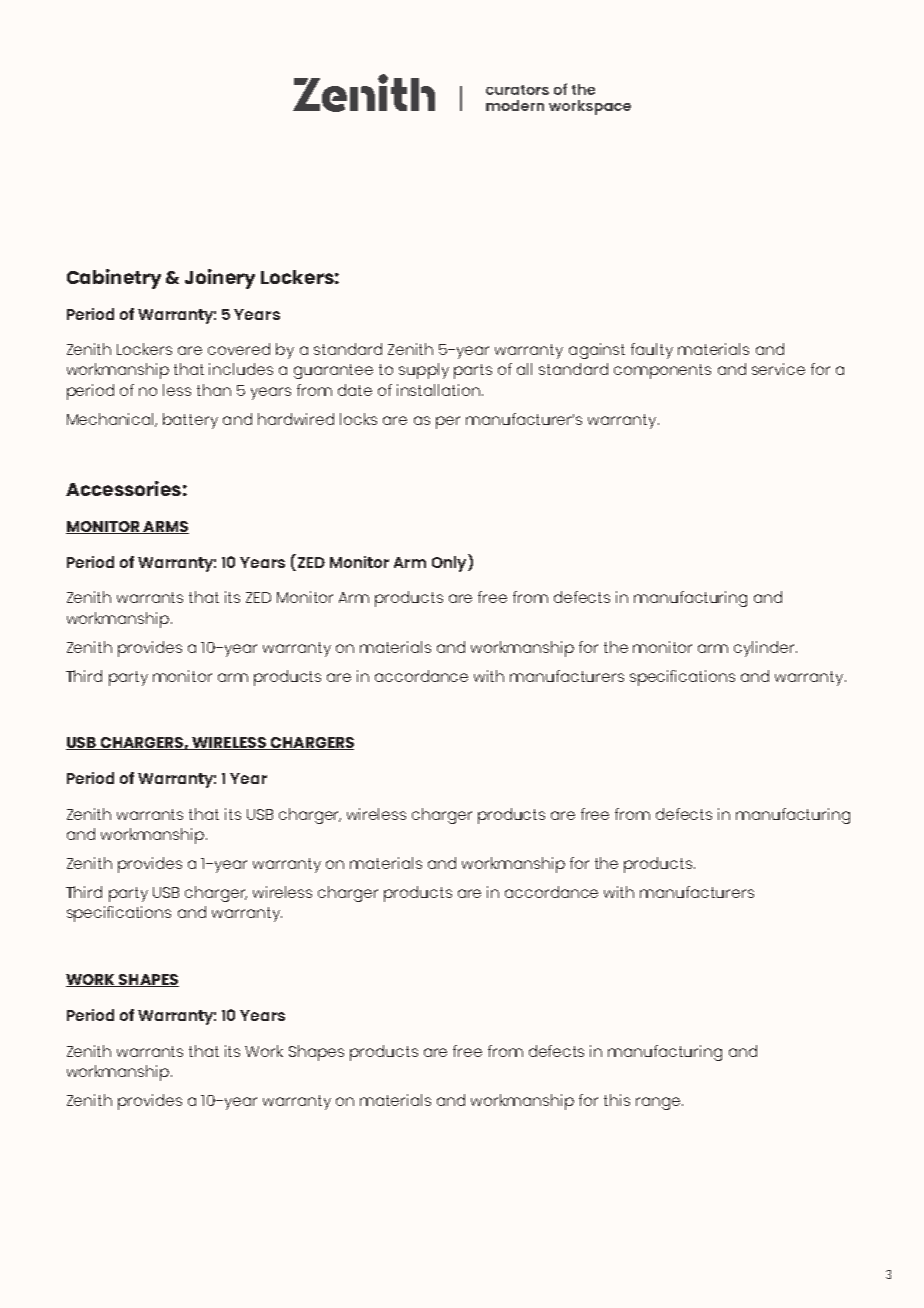 This document has height=1308, width=924. What do you see at coordinates (424, 371) in the document?
I see `supply` at bounding box center [424, 371].
